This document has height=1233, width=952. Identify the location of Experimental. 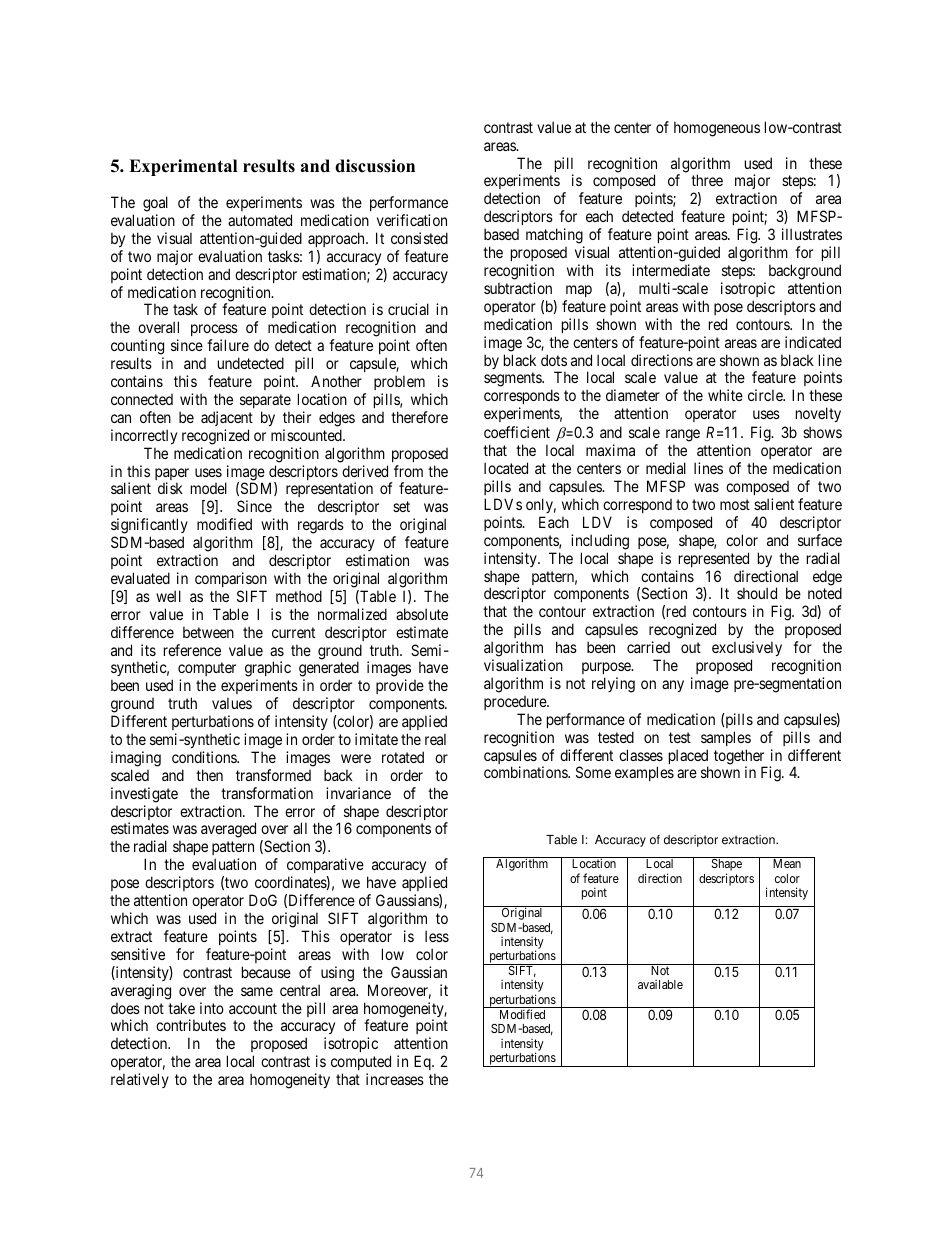
(183, 167).
